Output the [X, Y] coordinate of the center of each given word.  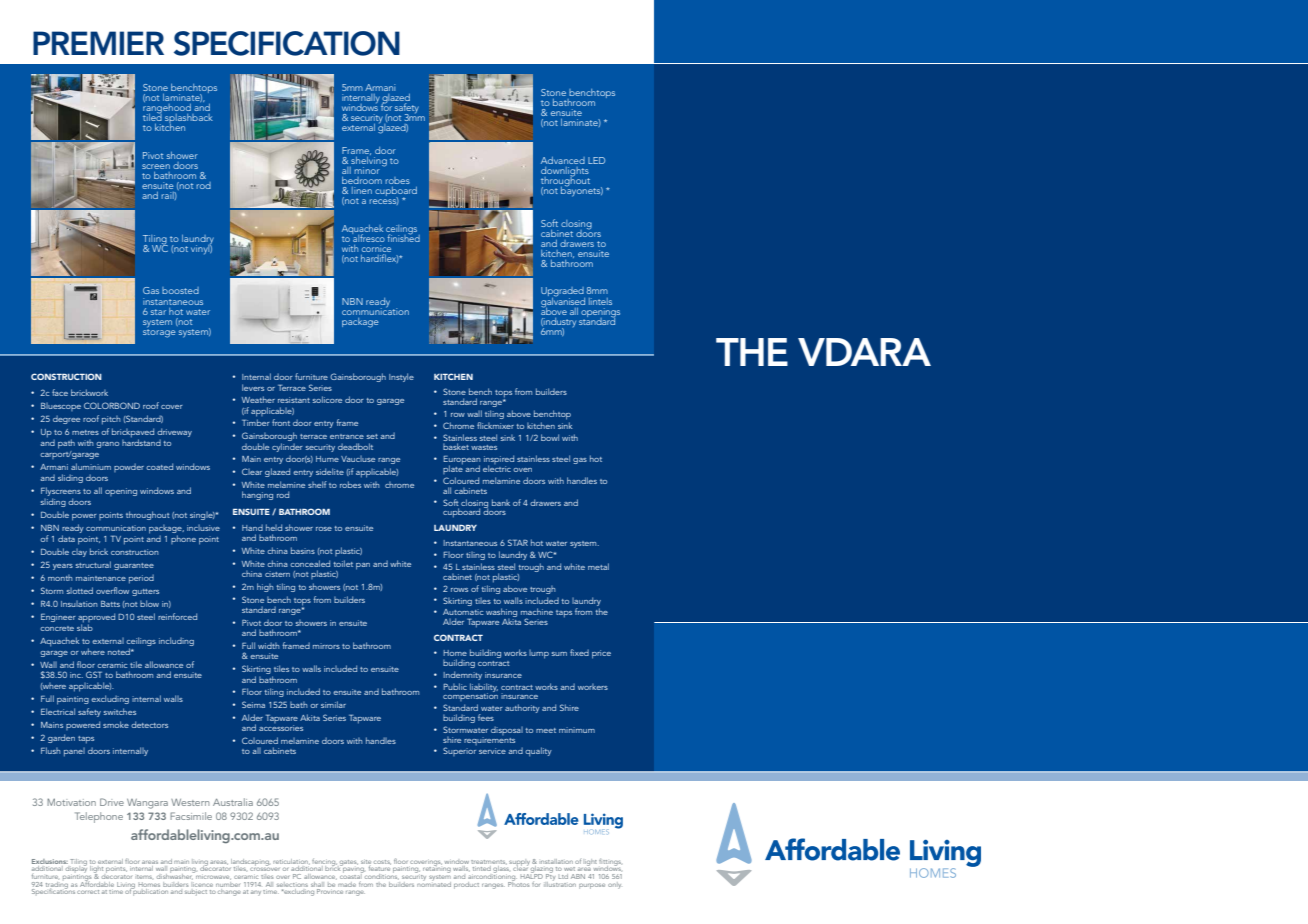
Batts [110, 604]
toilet [343, 563]
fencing [324, 863]
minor [367, 170]
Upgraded [563, 293]
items [144, 877]
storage [159, 332]
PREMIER [98, 43]
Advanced [563, 160]
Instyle [401, 377]
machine [537, 611]
